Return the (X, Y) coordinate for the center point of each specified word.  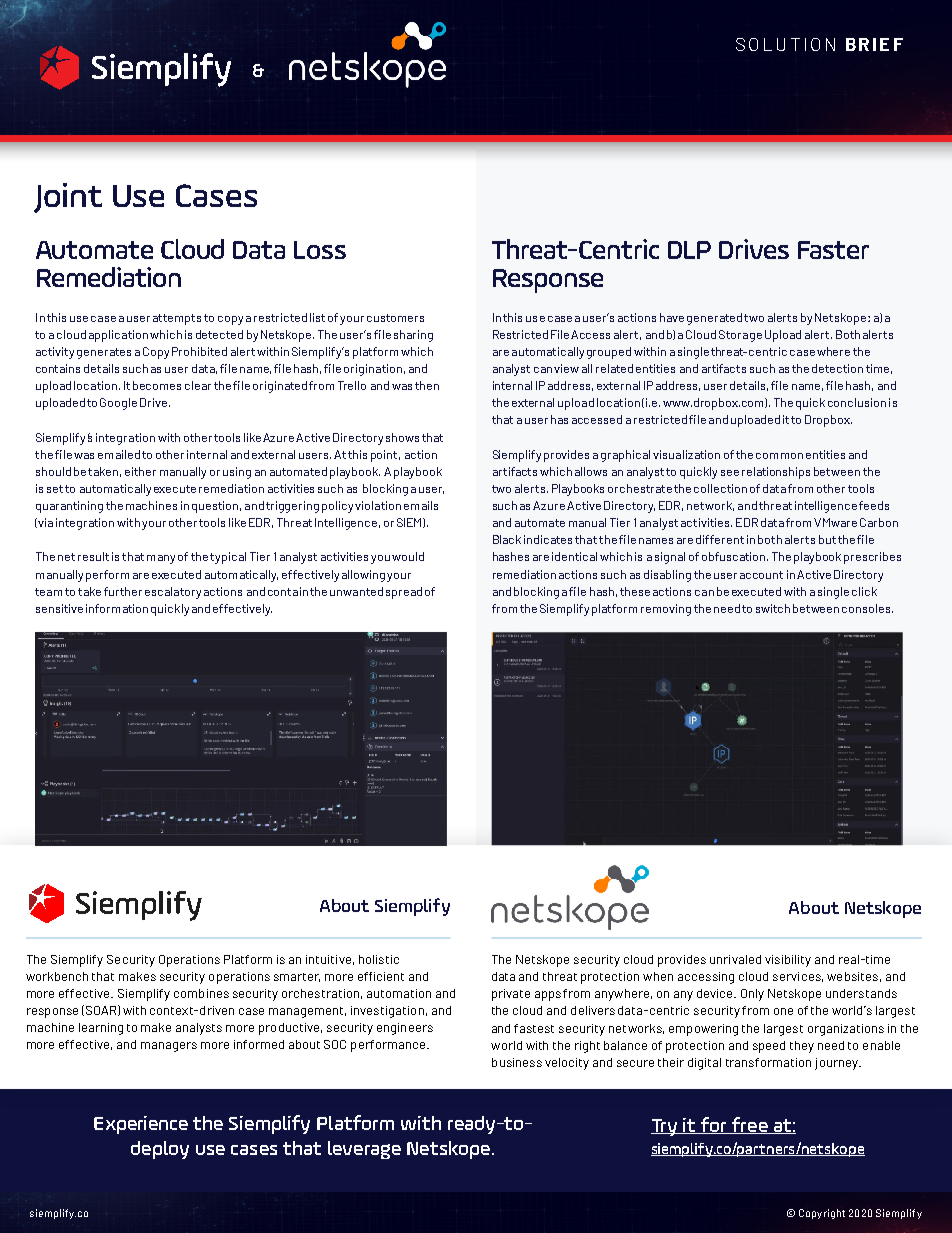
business (517, 1062)
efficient (381, 976)
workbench (57, 976)
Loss (320, 250)
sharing (413, 336)
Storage (740, 336)
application (118, 336)
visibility (788, 961)
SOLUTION (785, 44)
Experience (141, 1125)
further (123, 591)
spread (404, 593)
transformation (768, 1062)
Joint (68, 198)
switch (773, 608)
